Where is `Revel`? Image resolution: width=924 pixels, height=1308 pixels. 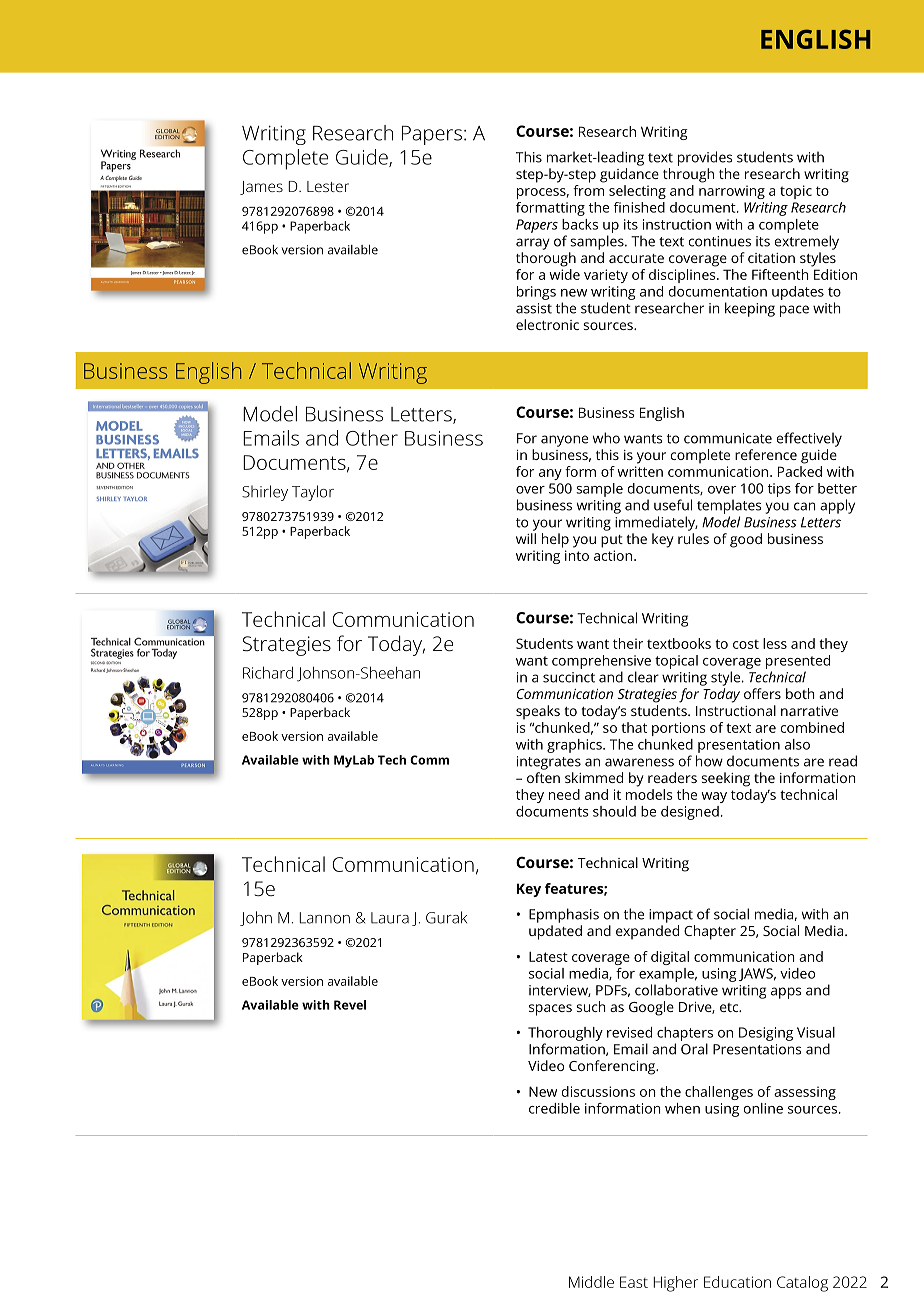
Revel is located at coordinates (350, 1005).
